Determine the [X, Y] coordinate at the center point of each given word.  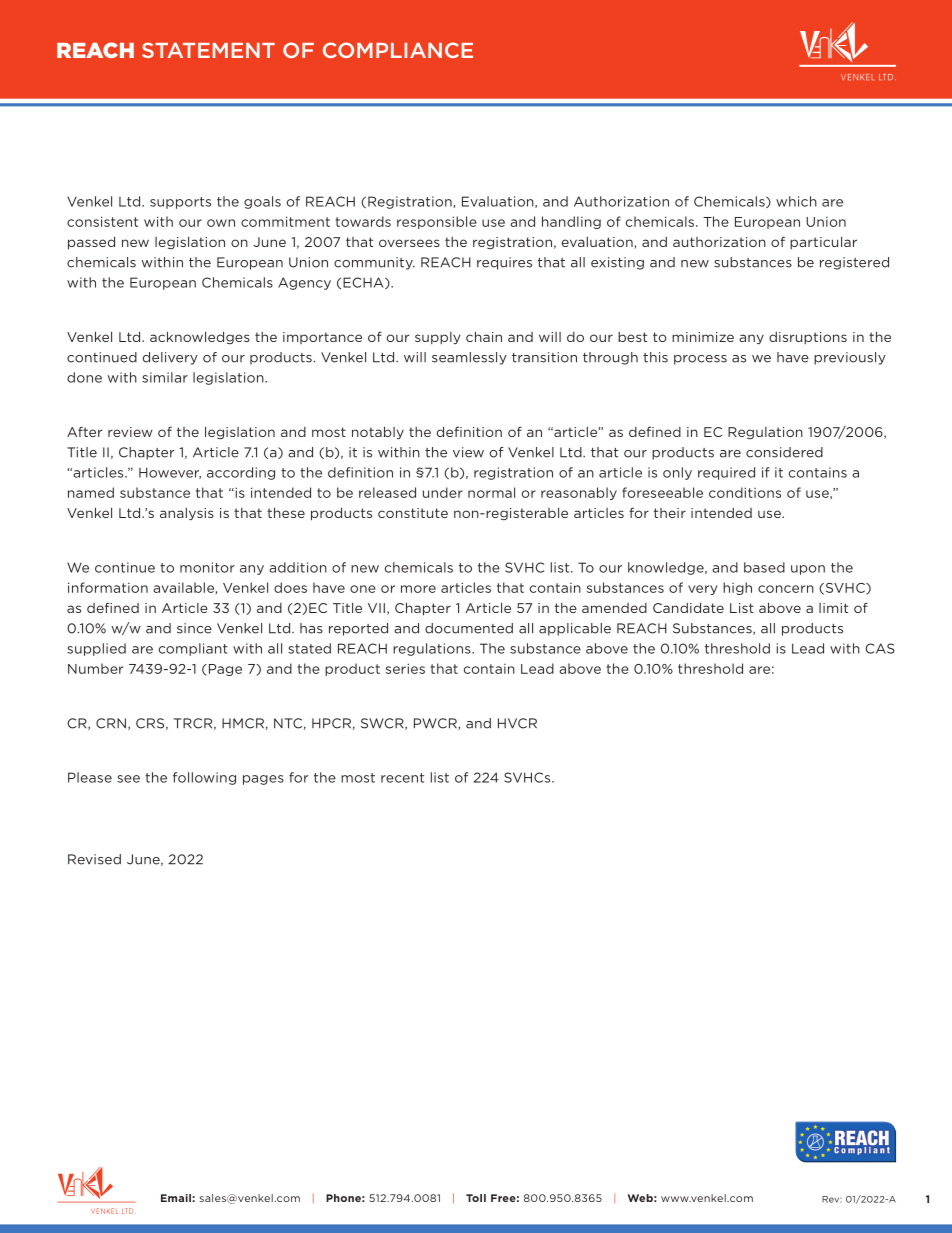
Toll [476, 1198]
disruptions [808, 338]
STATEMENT [208, 50]
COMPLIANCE [398, 50]
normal [491, 492]
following [204, 778]
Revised [94, 859]
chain [484, 336]
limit [833, 608]
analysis [187, 514]
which [796, 201]
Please [90, 777]
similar [165, 377]
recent [402, 778]
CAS [880, 648]
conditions [745, 492]
